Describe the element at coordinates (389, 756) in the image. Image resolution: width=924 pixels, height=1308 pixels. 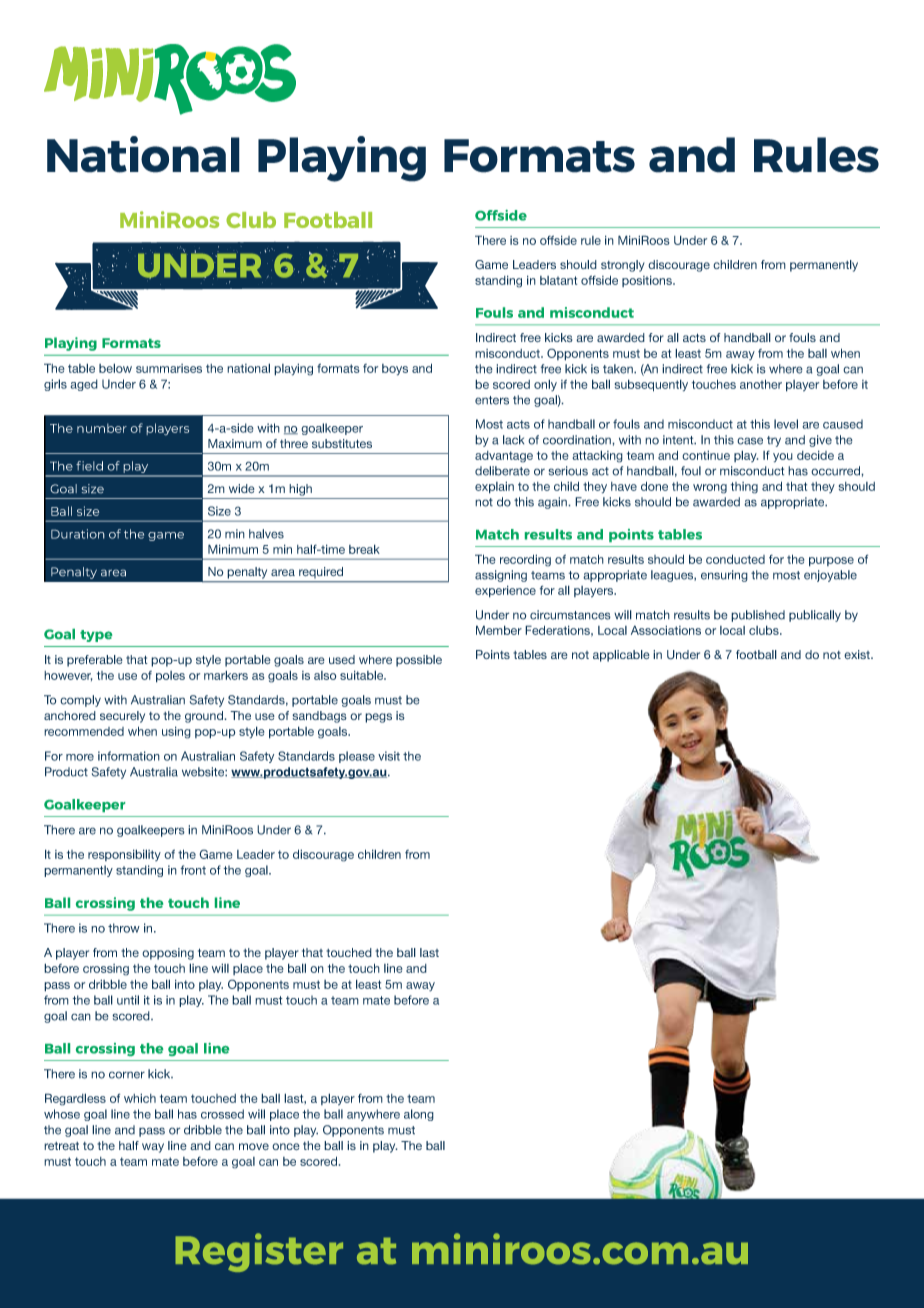
I see `visit` at that location.
